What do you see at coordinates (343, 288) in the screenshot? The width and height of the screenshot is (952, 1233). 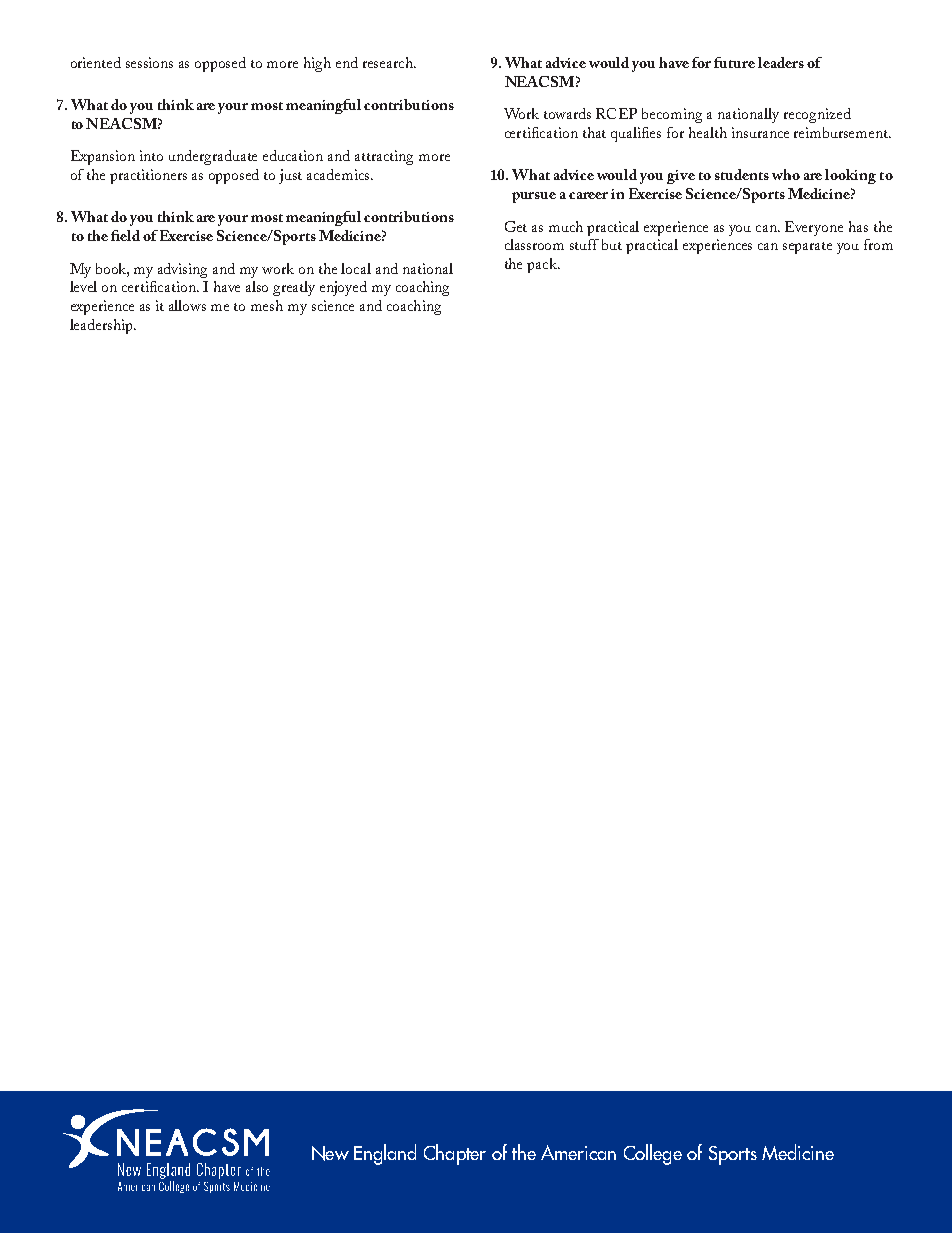 I see `enjoyed` at bounding box center [343, 288].
